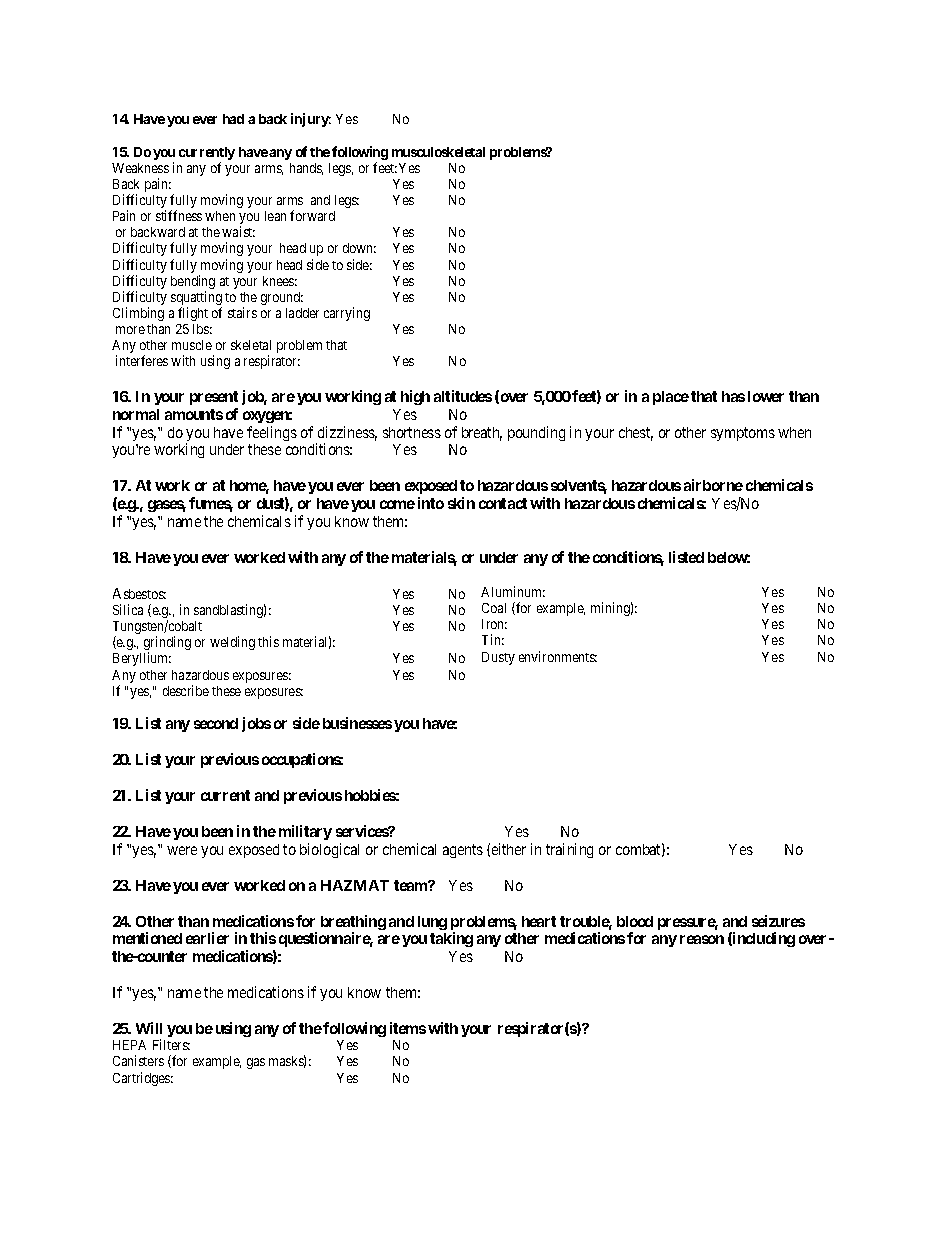 Image resolution: width=952 pixels, height=1233 pixels. I want to click on hands, so click(306, 169).
